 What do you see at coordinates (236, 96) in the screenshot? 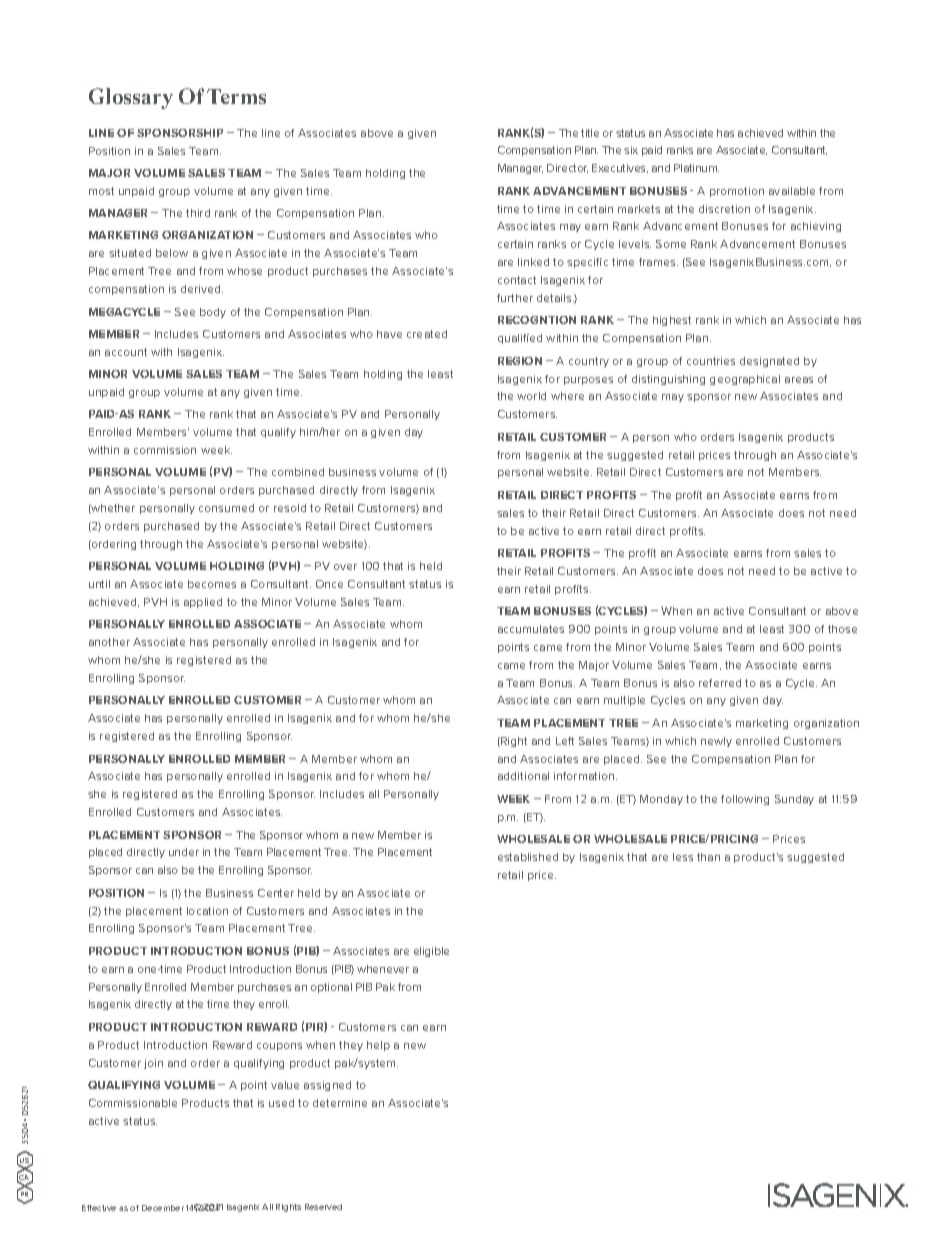
I see `Terms` at bounding box center [236, 96].
